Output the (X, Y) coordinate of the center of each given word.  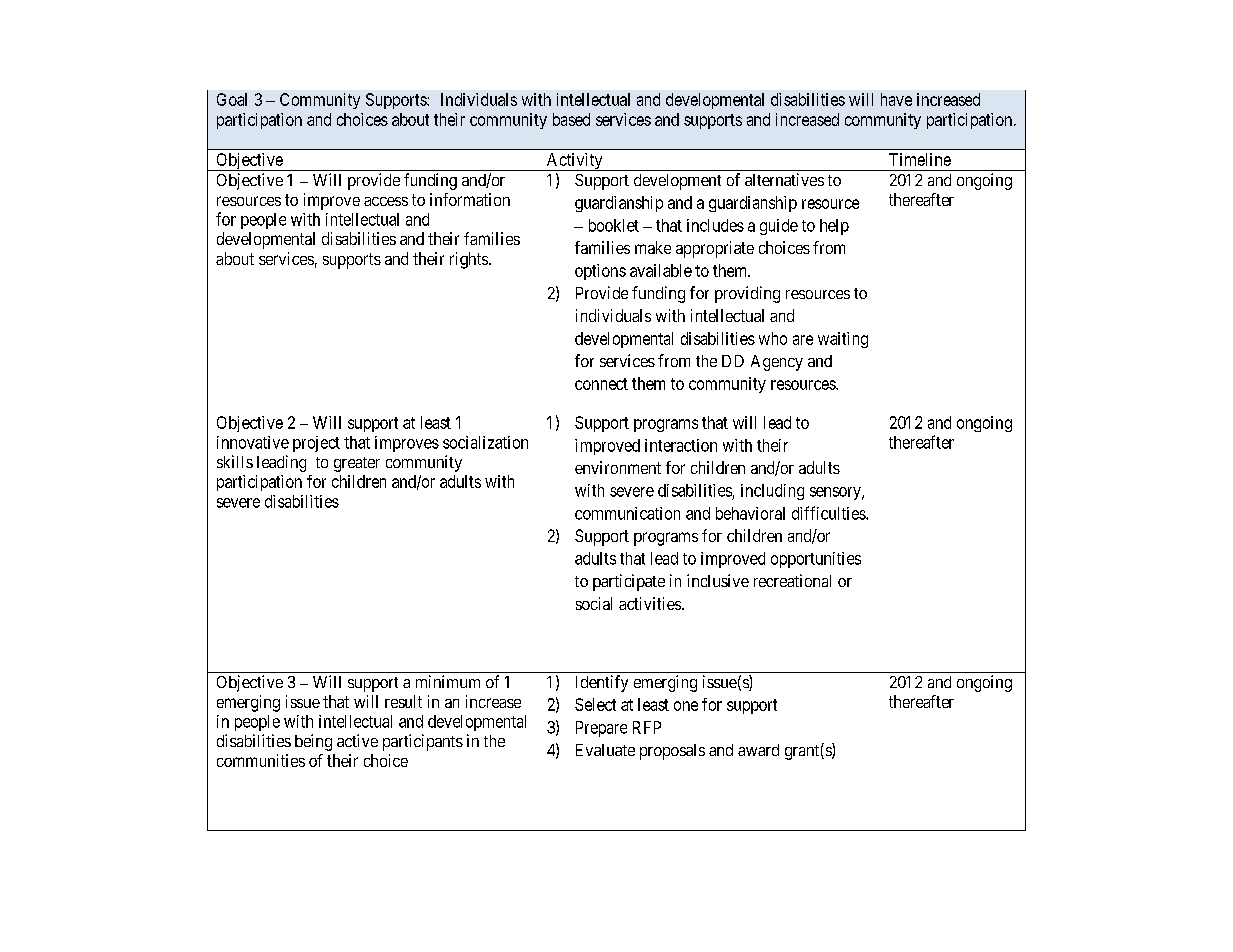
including (772, 492)
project (316, 444)
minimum (448, 681)
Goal (232, 99)
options (600, 272)
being (313, 742)
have (896, 99)
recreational (792, 580)
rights (470, 260)
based (571, 119)
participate (629, 582)
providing (747, 294)
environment (618, 467)
